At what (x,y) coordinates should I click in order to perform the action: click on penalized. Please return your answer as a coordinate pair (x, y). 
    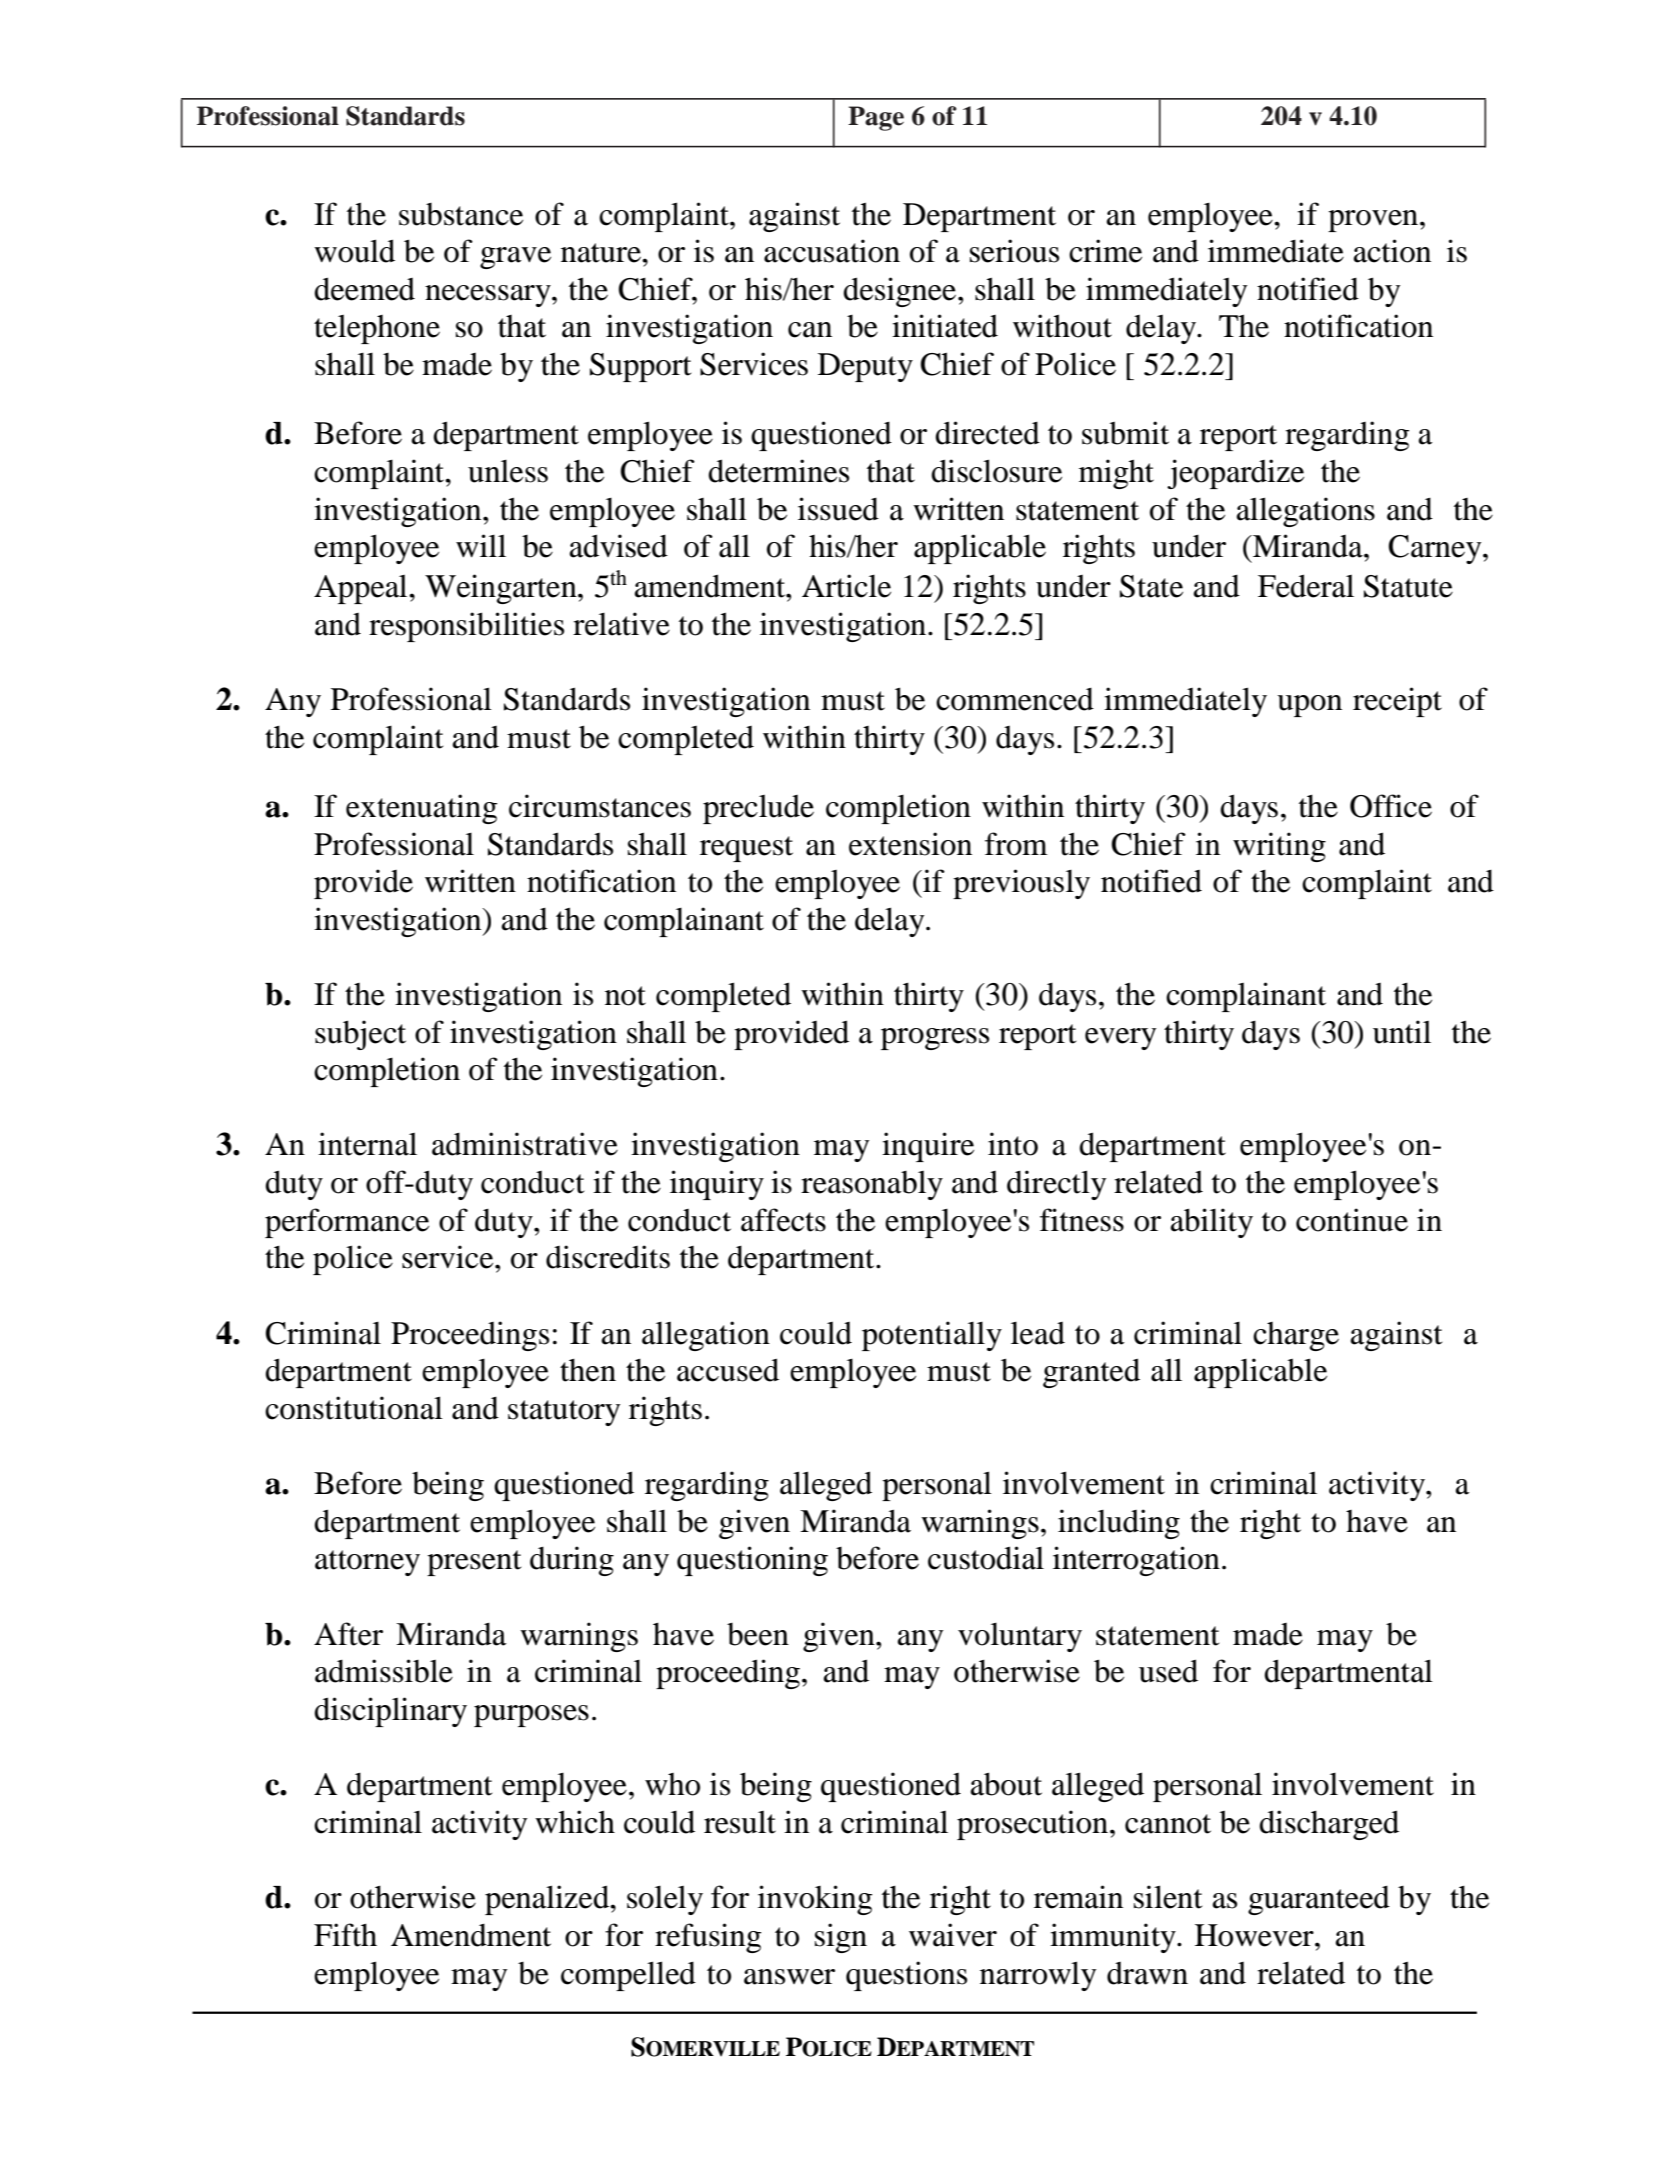
    Looking at the image, I should click on (548, 1900).
